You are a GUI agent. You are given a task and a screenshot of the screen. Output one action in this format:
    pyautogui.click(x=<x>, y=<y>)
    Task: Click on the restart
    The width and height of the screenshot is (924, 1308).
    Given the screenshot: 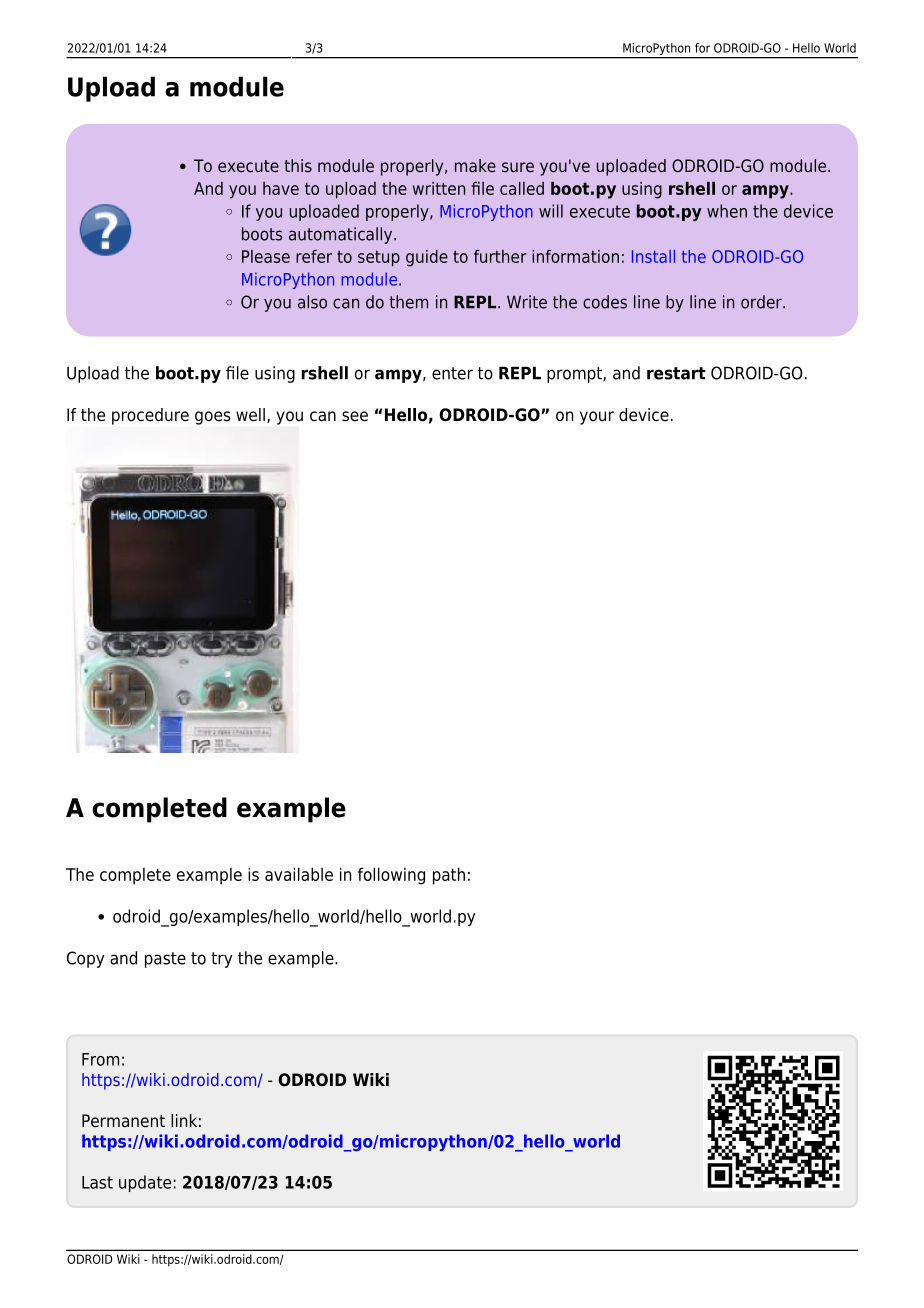 What is the action you would take?
    pyautogui.click(x=676, y=373)
